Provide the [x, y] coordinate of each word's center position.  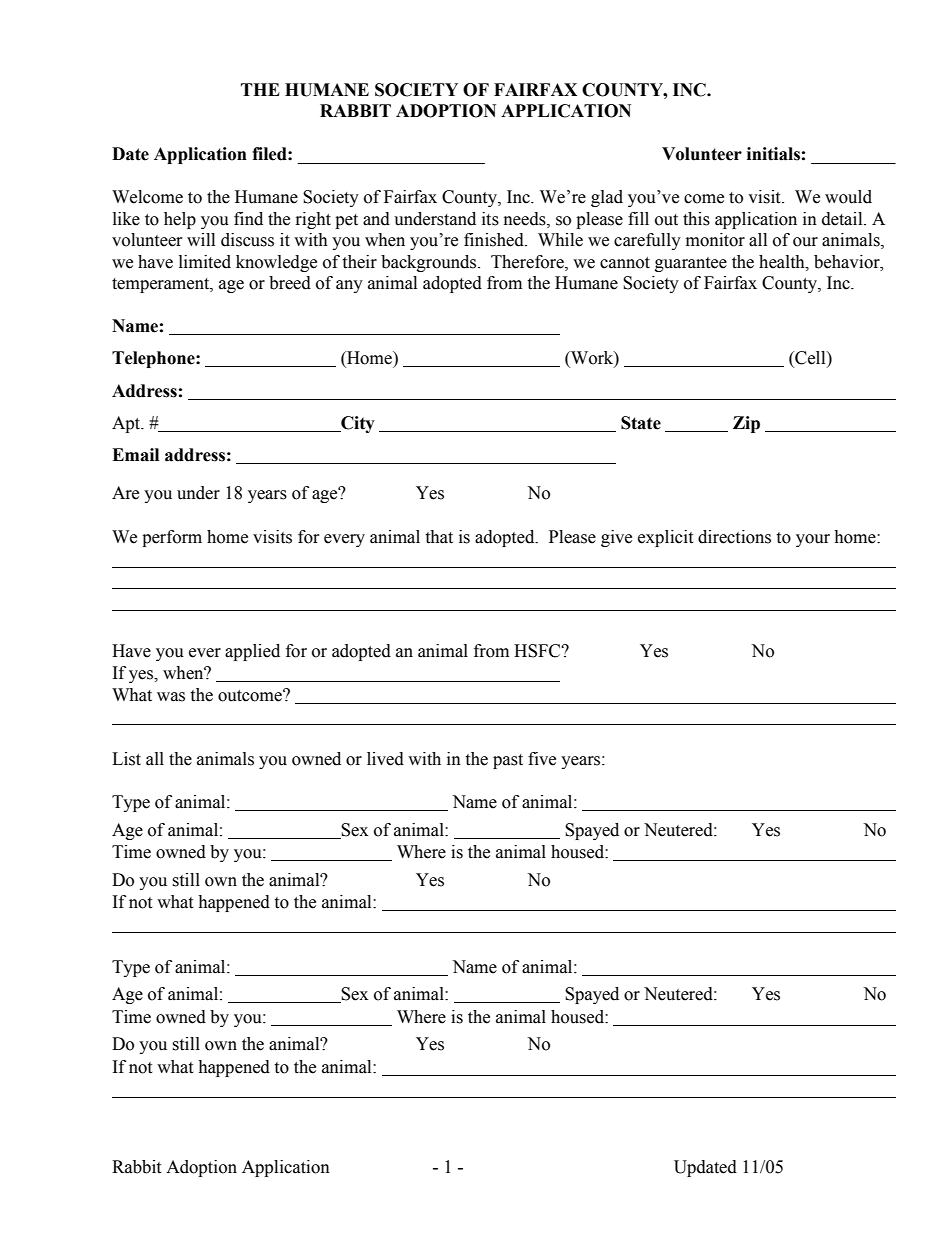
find [248, 219]
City [357, 424]
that [439, 537]
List [126, 759]
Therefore [528, 262]
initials [773, 154]
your [813, 540]
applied [252, 652]
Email [135, 455]
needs [526, 219]
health [783, 262]
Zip [746, 424]
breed [290, 283]
